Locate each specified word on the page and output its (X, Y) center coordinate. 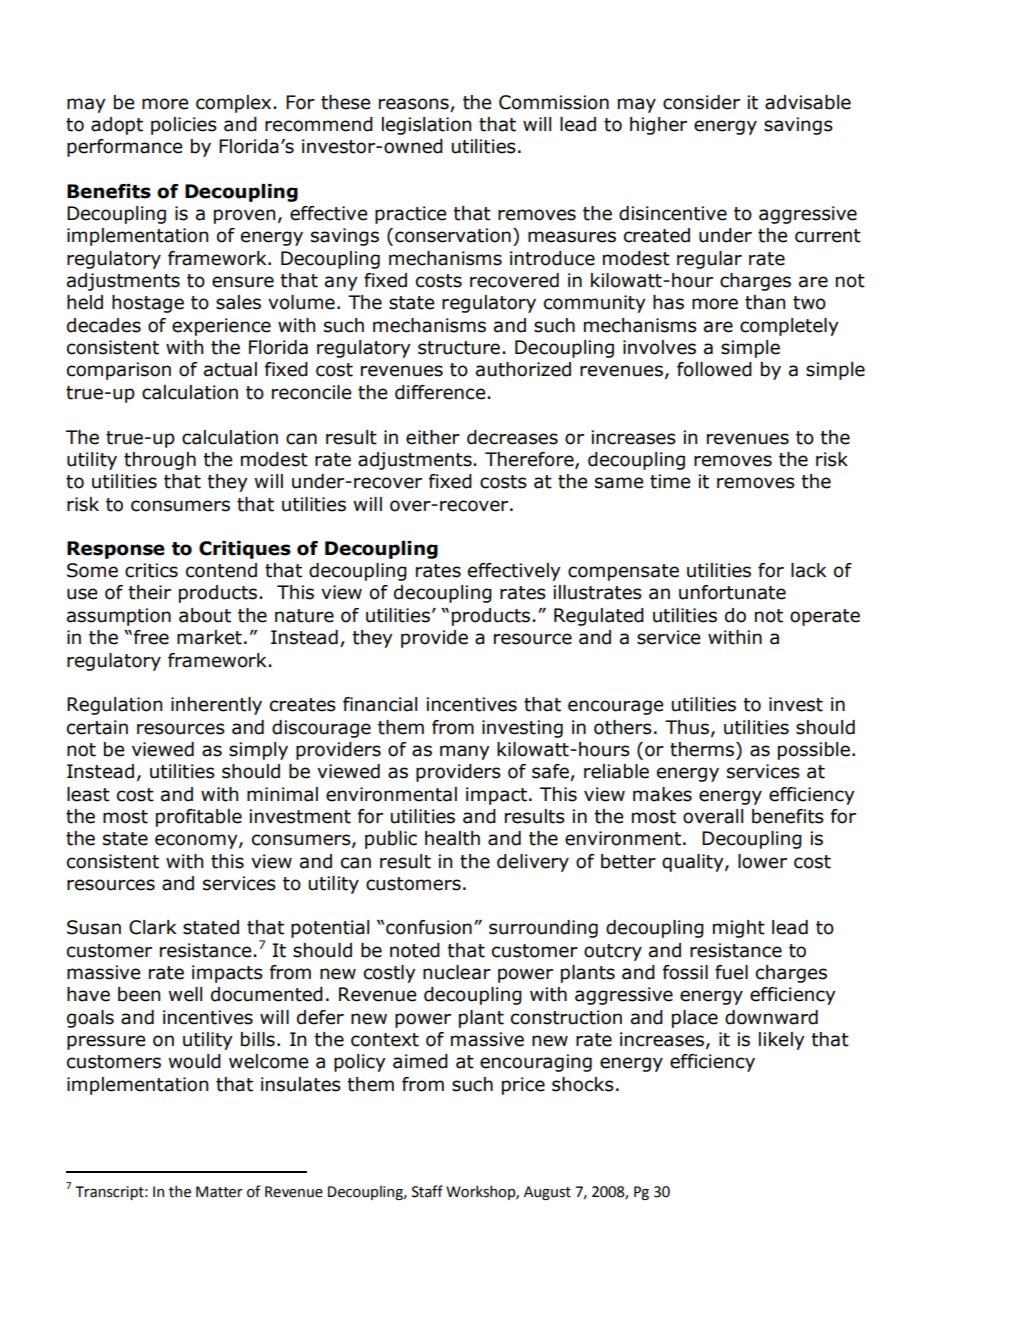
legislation (426, 126)
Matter (219, 1192)
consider (701, 102)
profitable (199, 818)
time (670, 481)
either (433, 437)
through (160, 461)
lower (762, 861)
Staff (427, 1191)
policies (184, 126)
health (452, 838)
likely (782, 1041)
